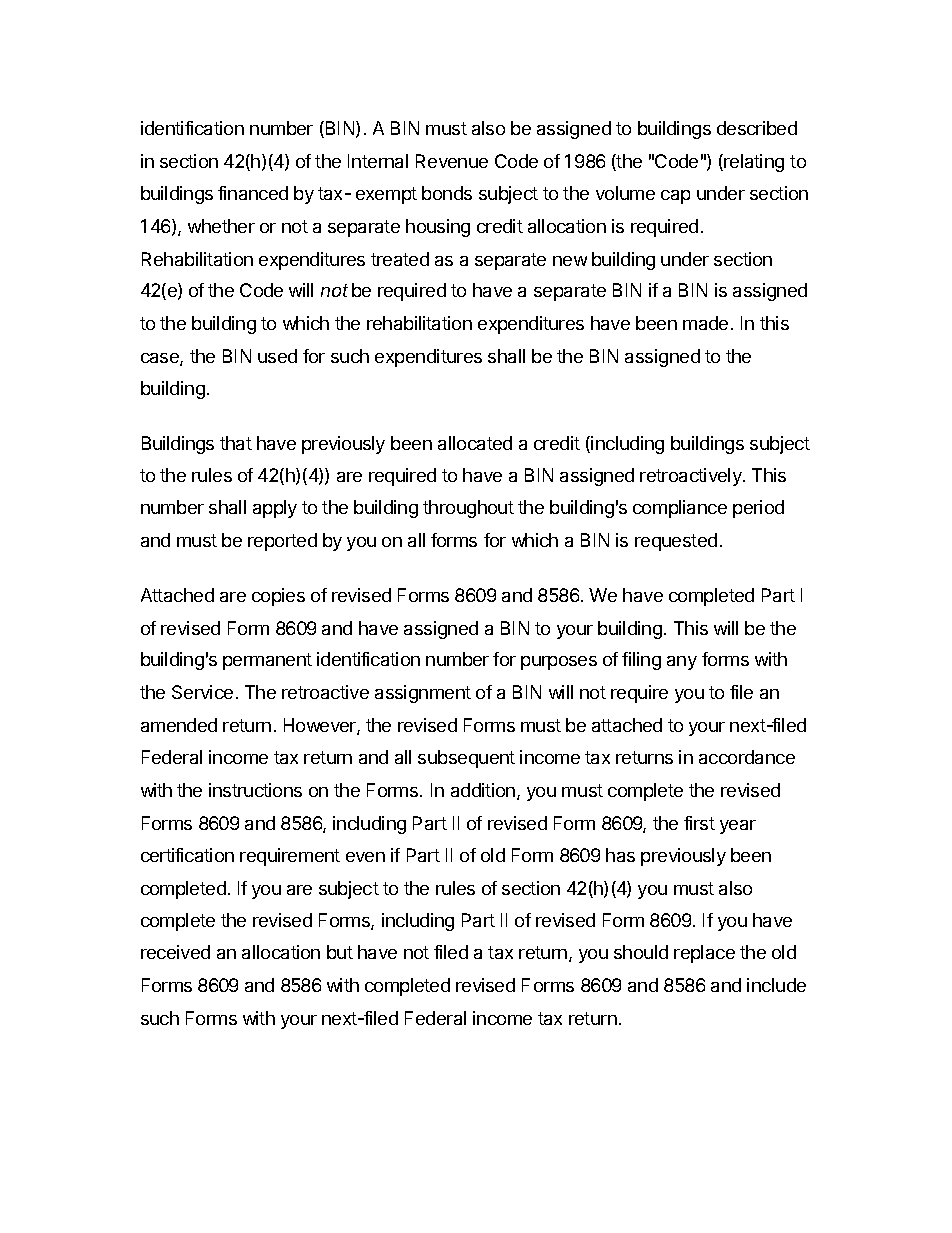 This image has width=952, height=1233. Describe the element at coordinates (447, 193) in the image. I see `bonds` at that location.
